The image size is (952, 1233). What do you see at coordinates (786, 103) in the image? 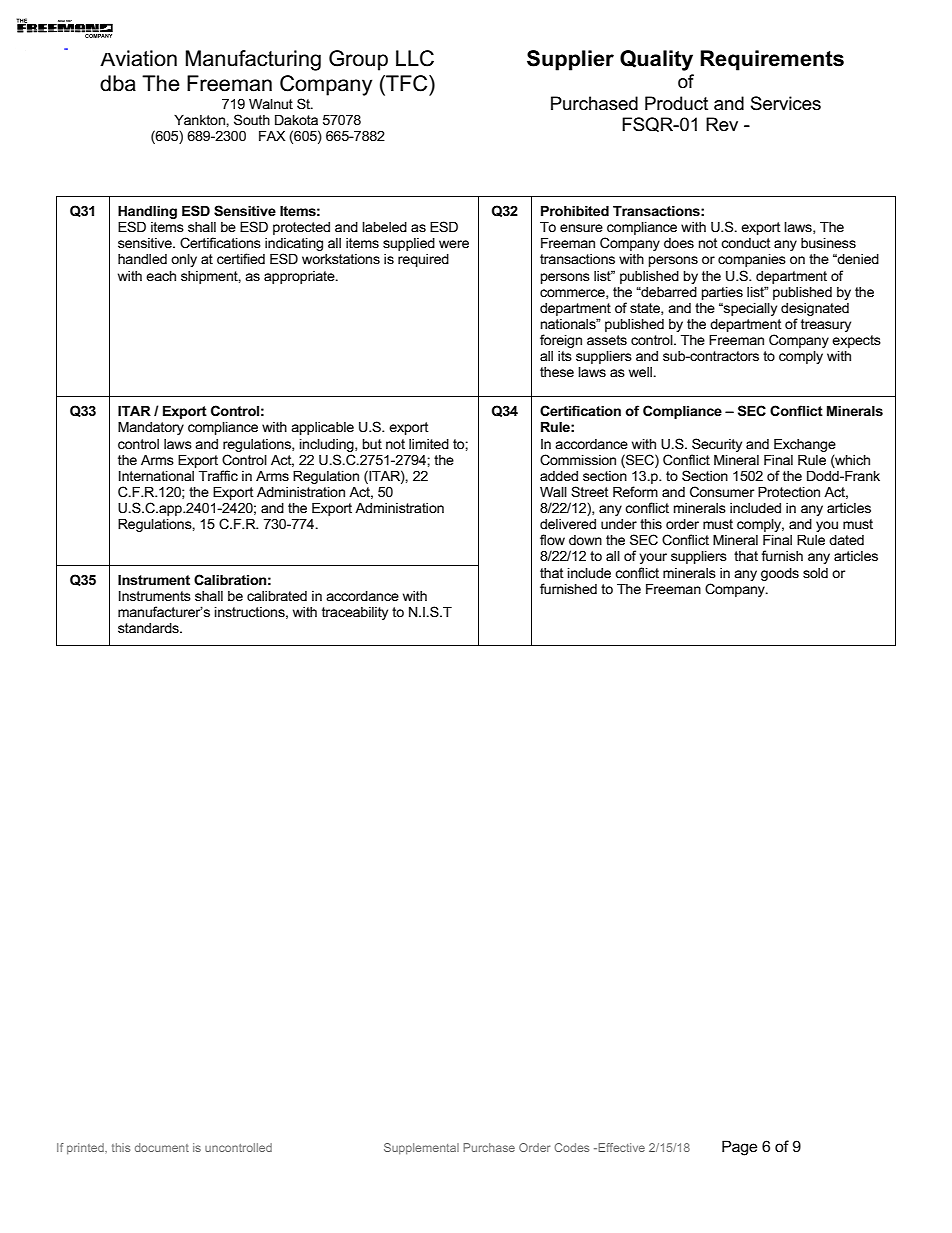
I see `Services` at bounding box center [786, 103].
